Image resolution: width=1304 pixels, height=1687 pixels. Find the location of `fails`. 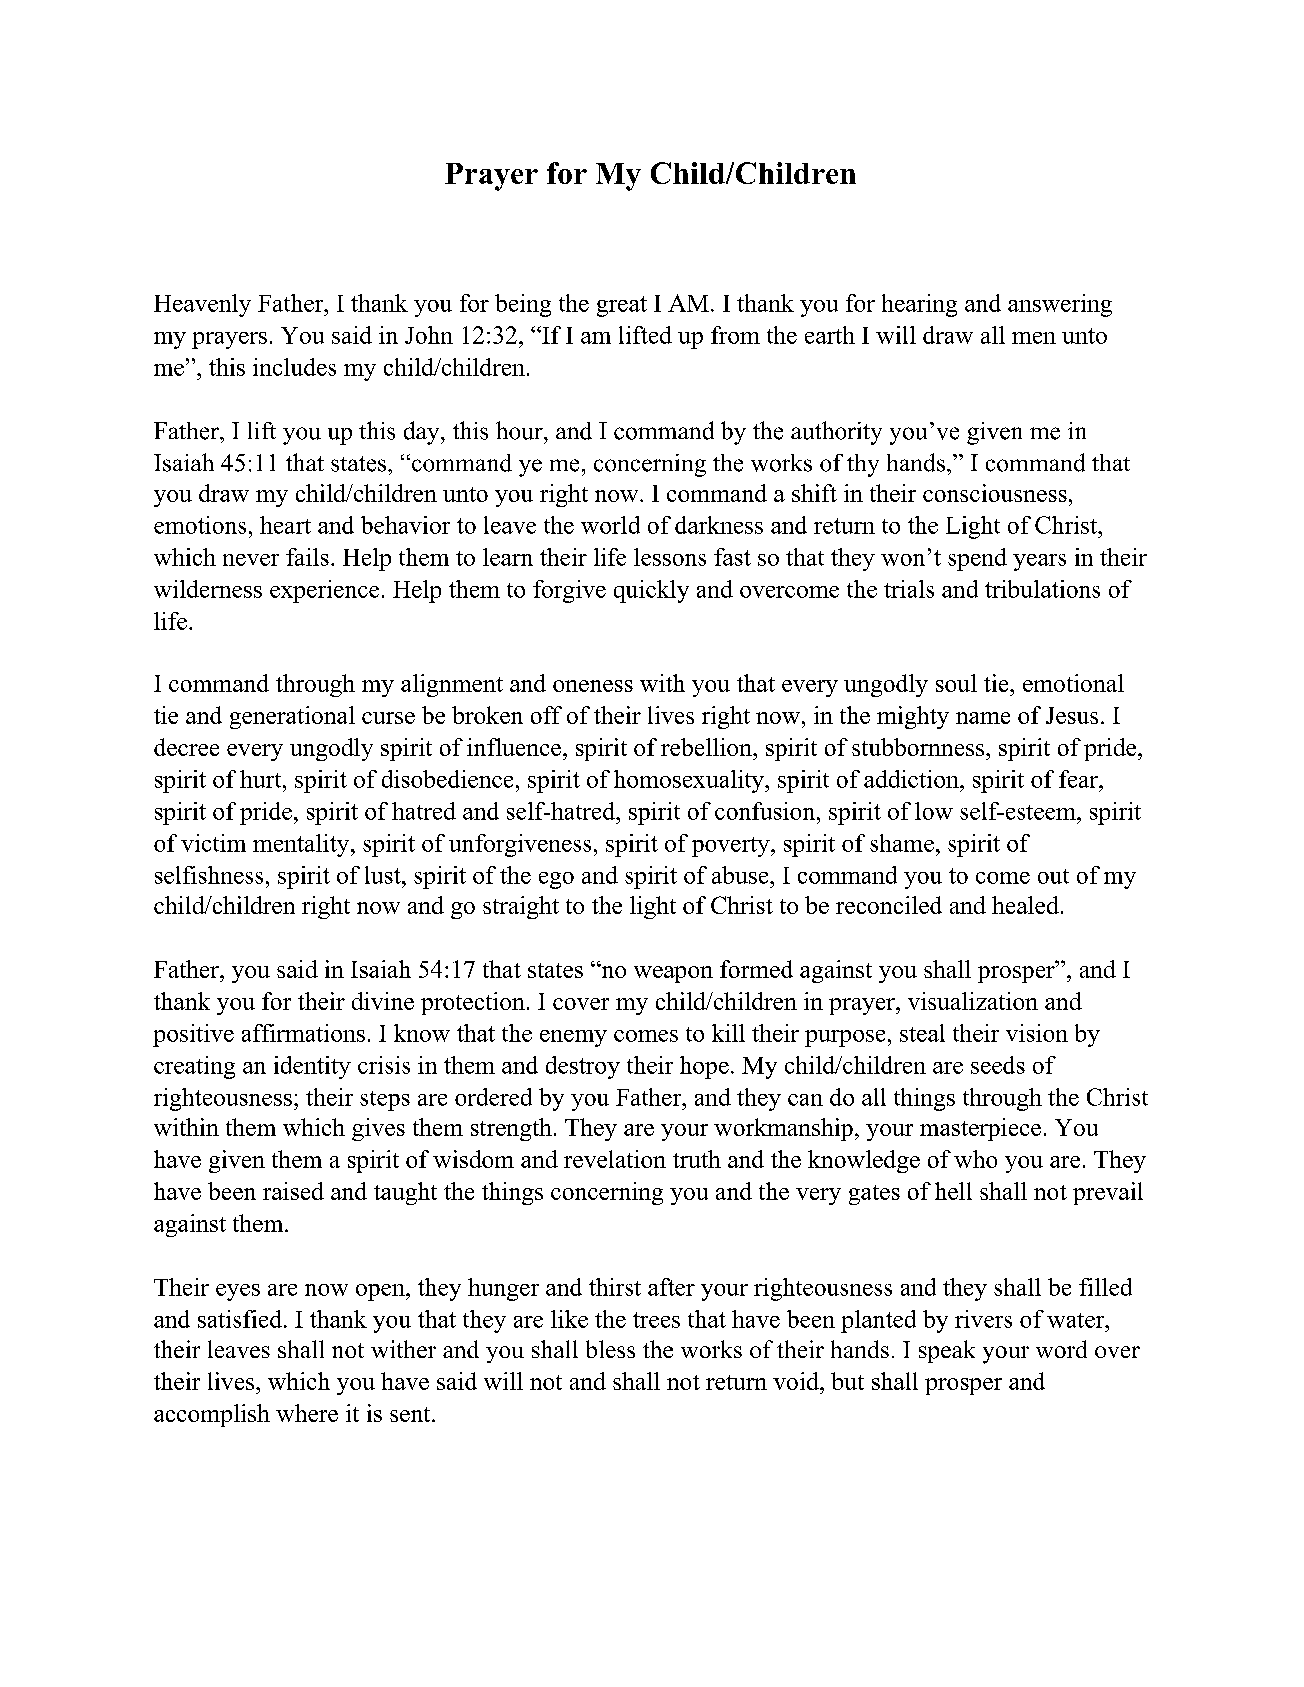

fails is located at coordinates (307, 557).
